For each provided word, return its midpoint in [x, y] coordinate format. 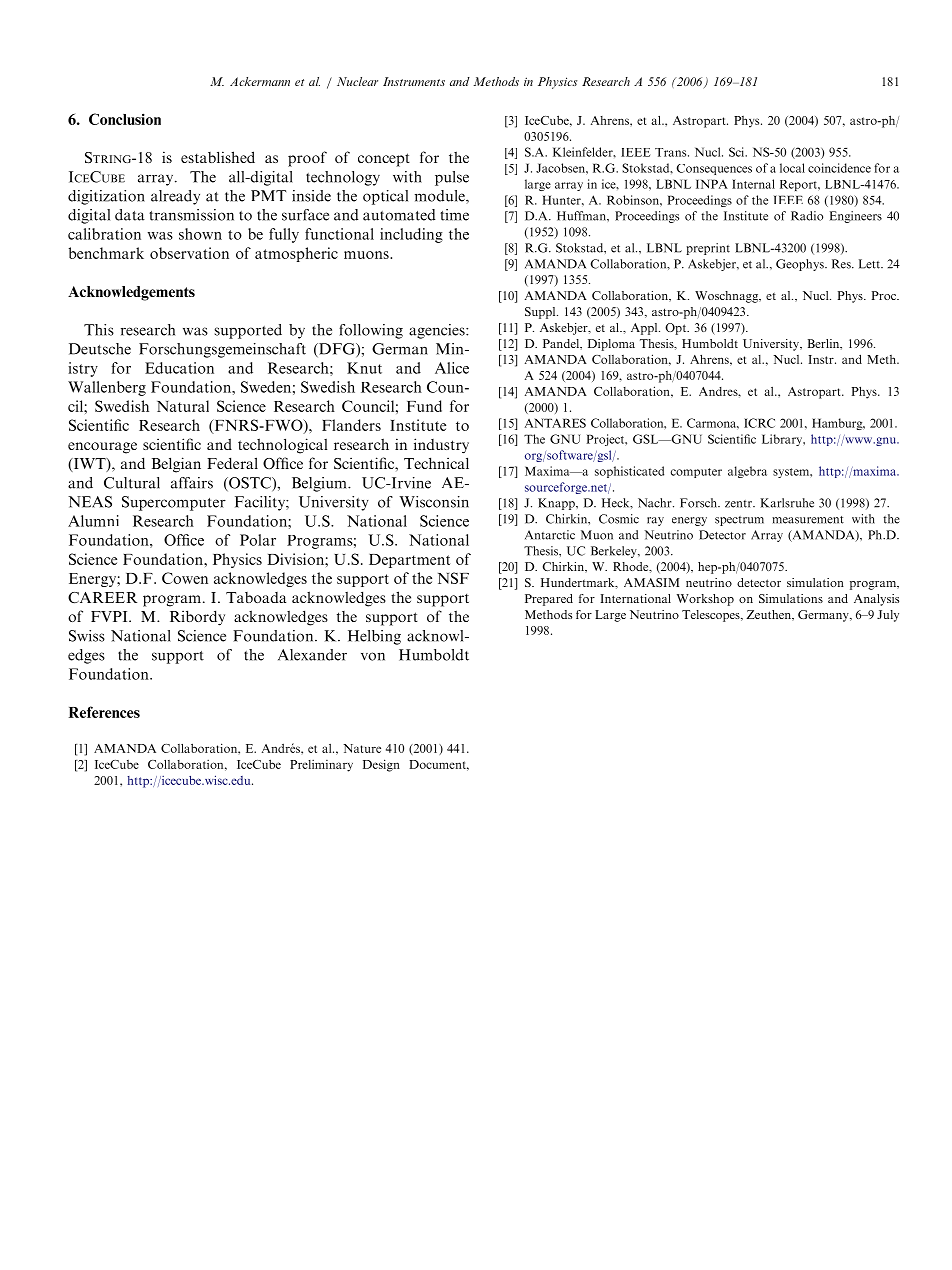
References [104, 712]
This [99, 330]
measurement [808, 520]
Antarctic [550, 535]
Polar [258, 540]
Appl [645, 329]
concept [384, 160]
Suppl [541, 313]
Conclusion [125, 119]
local [792, 168]
